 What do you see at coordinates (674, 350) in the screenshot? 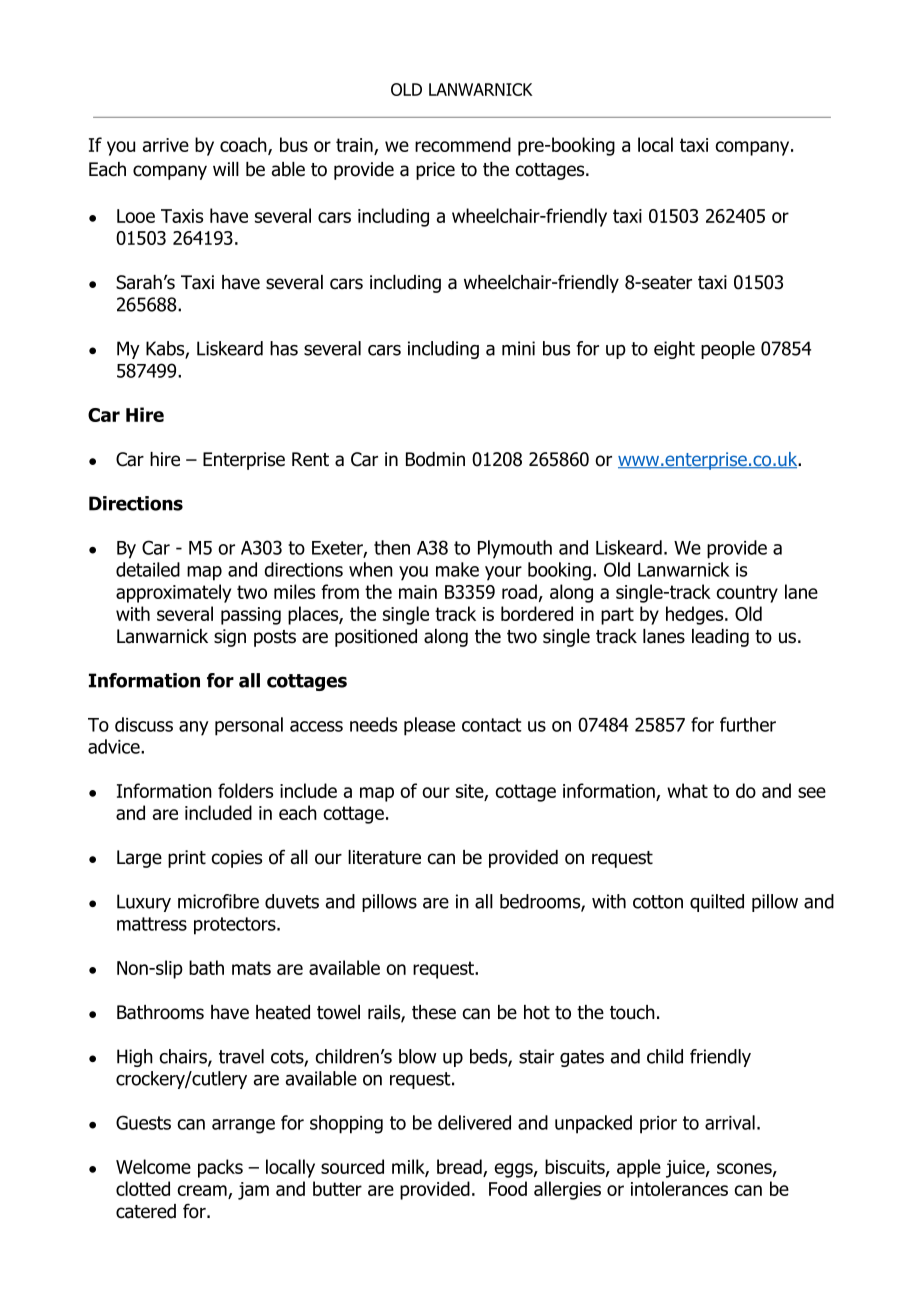
I see `eight` at bounding box center [674, 350].
